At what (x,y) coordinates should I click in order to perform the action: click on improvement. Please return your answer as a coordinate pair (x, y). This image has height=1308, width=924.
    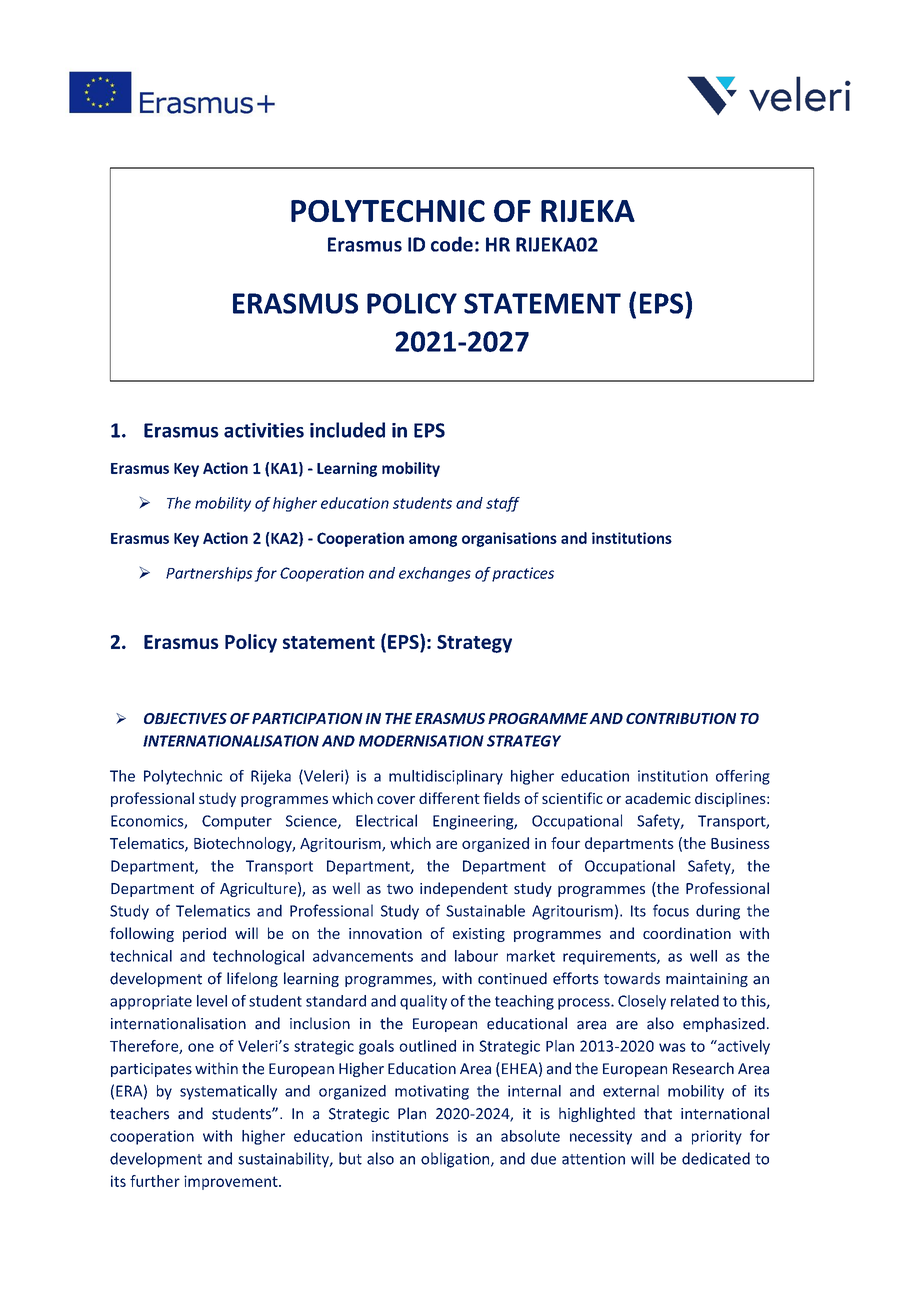
    Looking at the image, I should click on (232, 1182).
